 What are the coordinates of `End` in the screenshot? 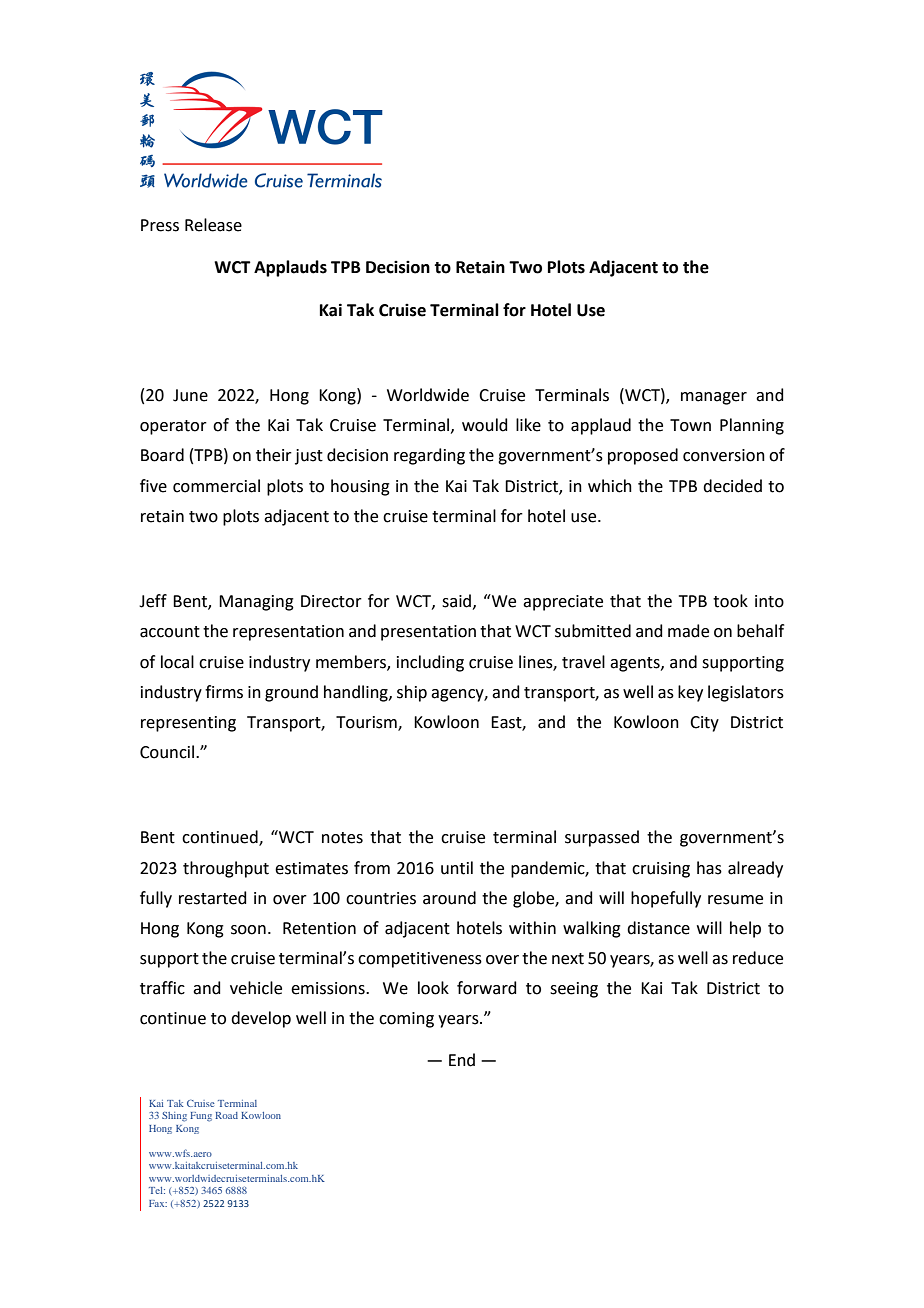 It's located at (462, 1060).
